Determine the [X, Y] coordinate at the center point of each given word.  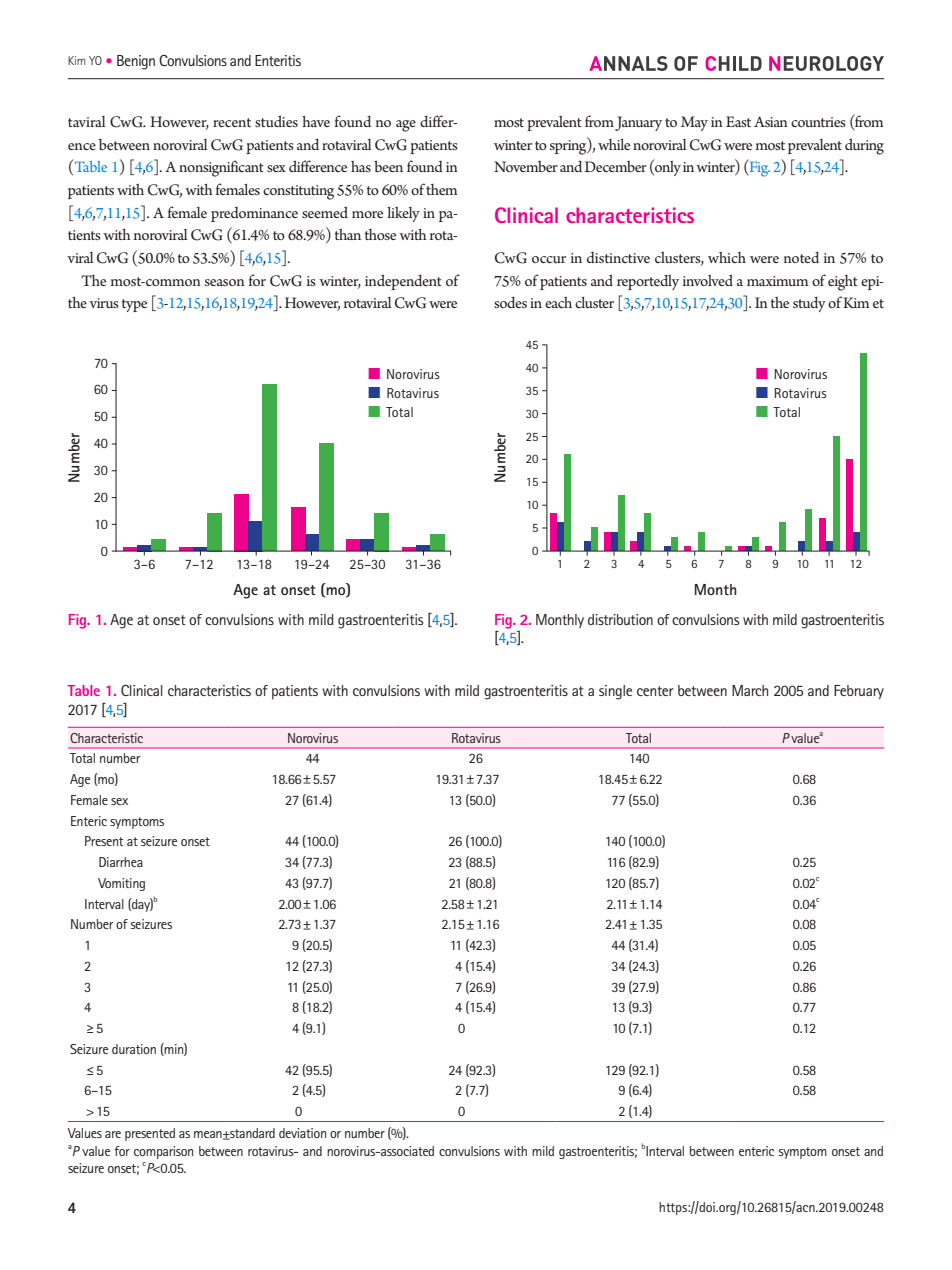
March [750, 690]
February [859, 692]
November [526, 166]
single [615, 692]
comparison [163, 1152]
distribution [620, 619]
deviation [302, 1133]
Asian [771, 121]
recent [232, 122]
